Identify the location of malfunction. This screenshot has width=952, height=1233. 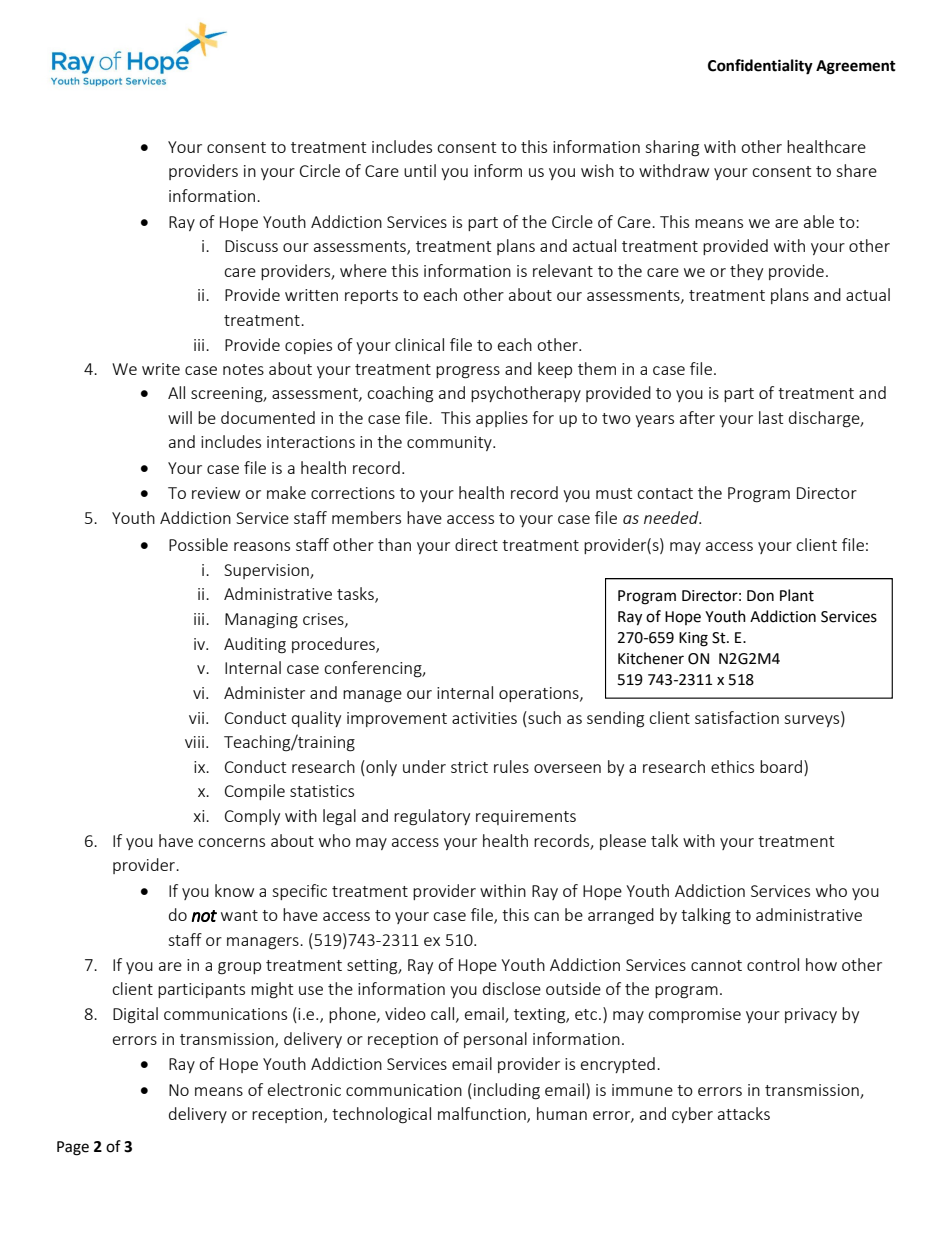
(483, 1115).
